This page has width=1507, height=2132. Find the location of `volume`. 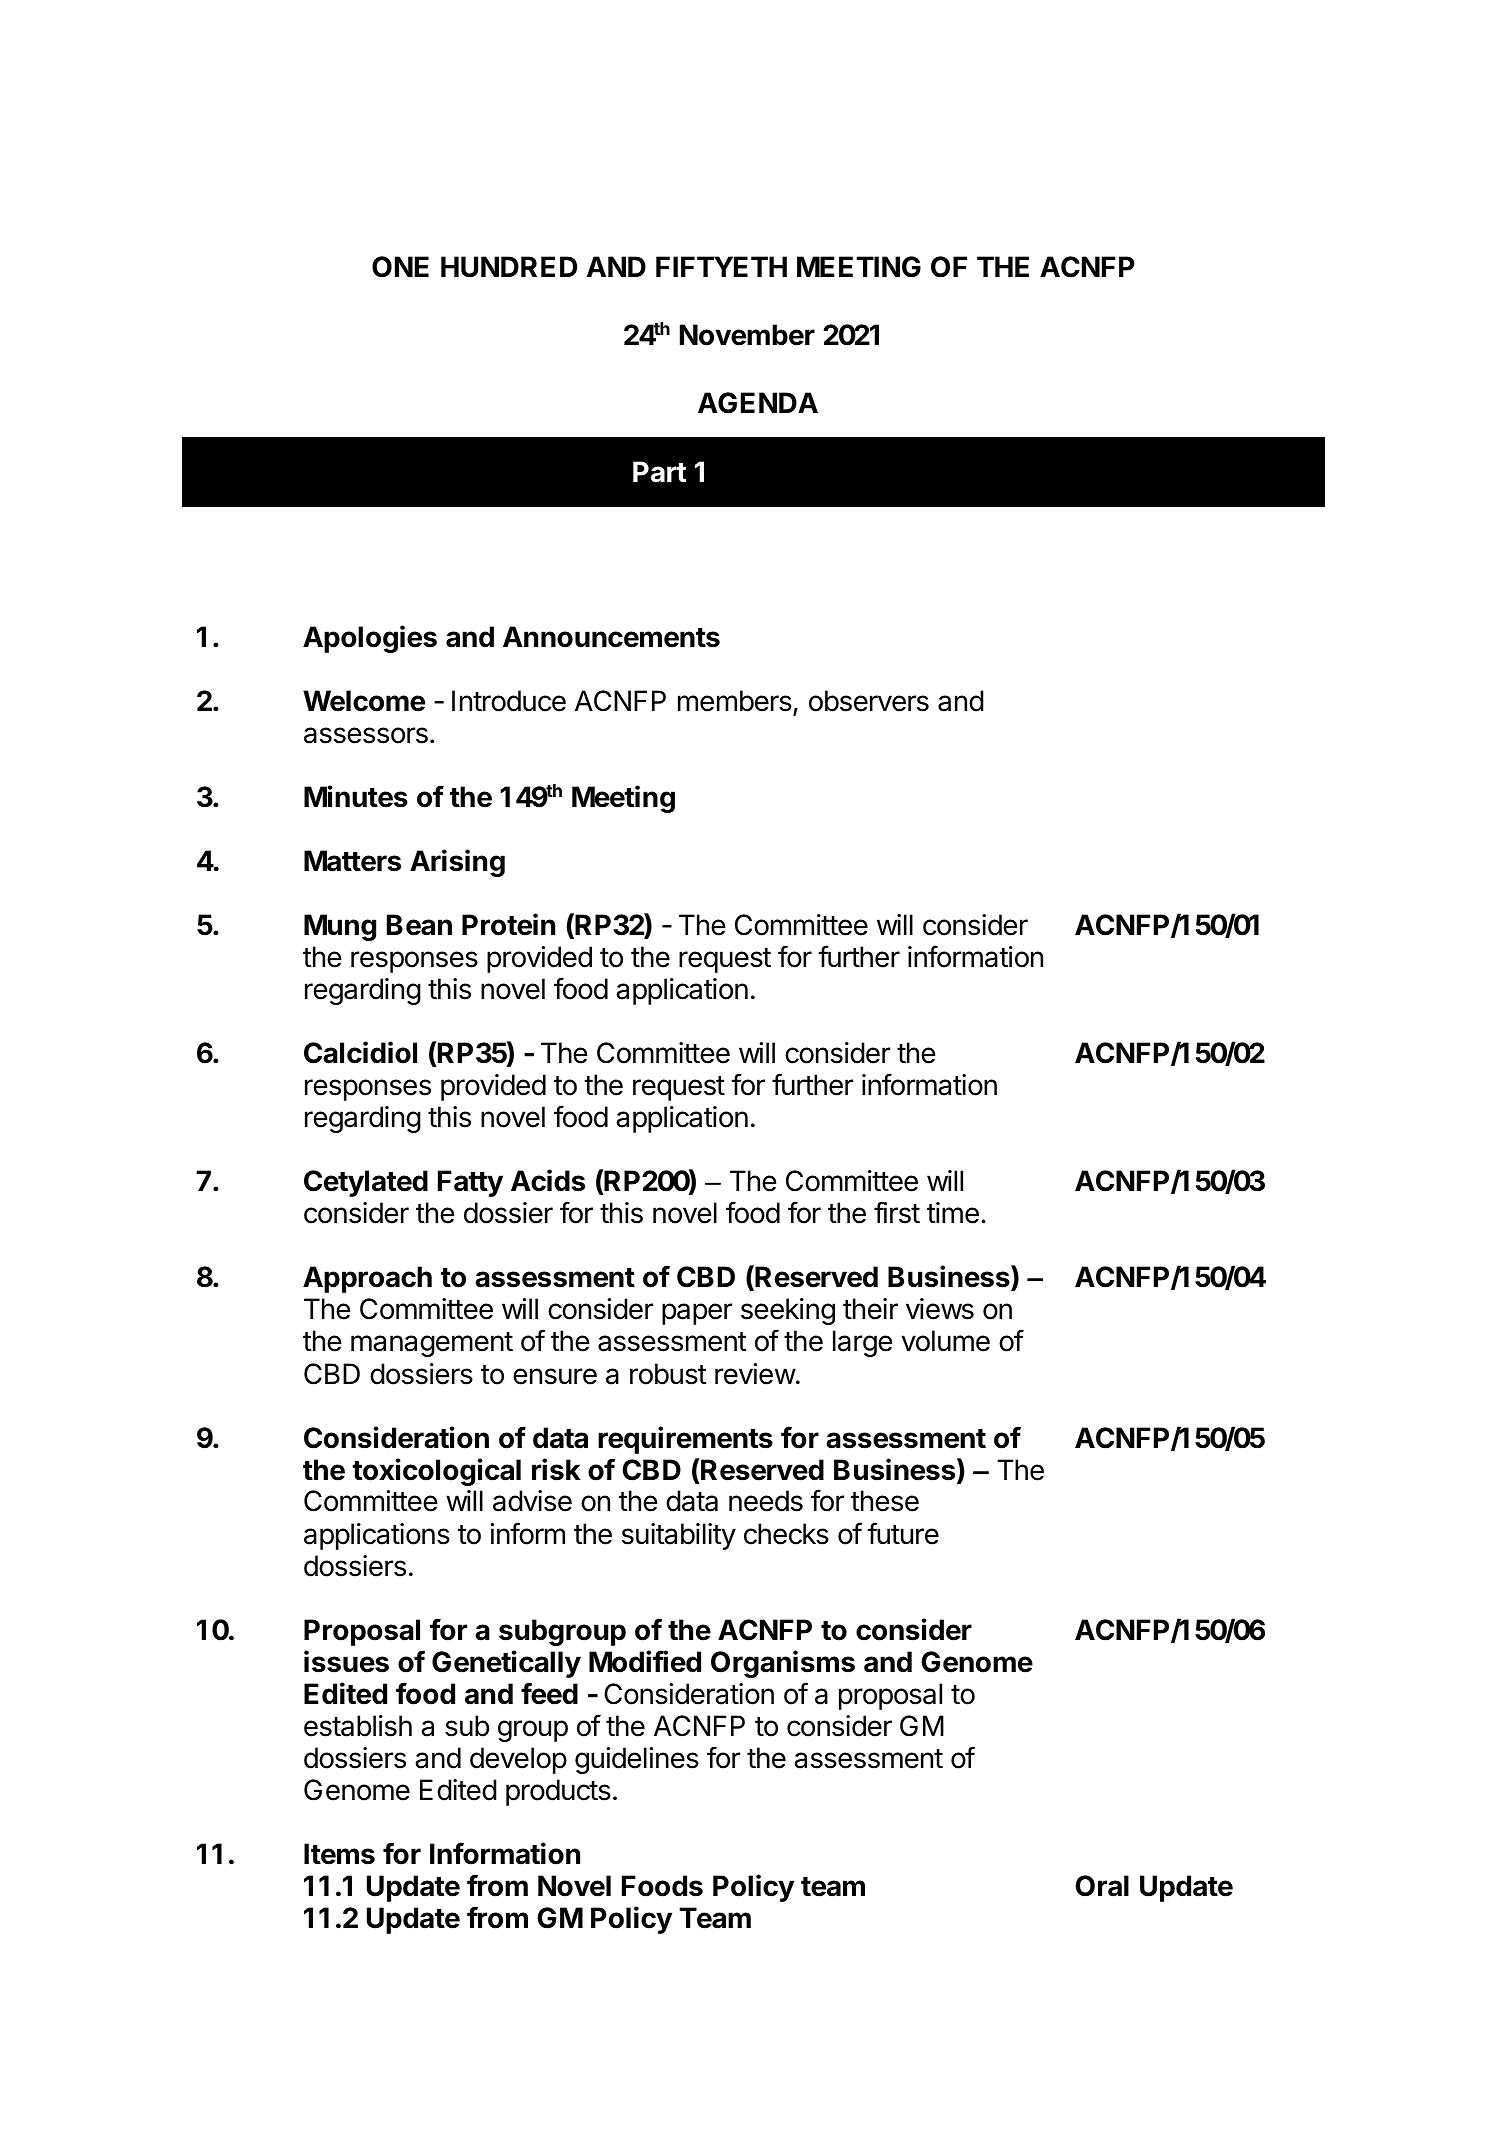

volume is located at coordinates (945, 1341).
